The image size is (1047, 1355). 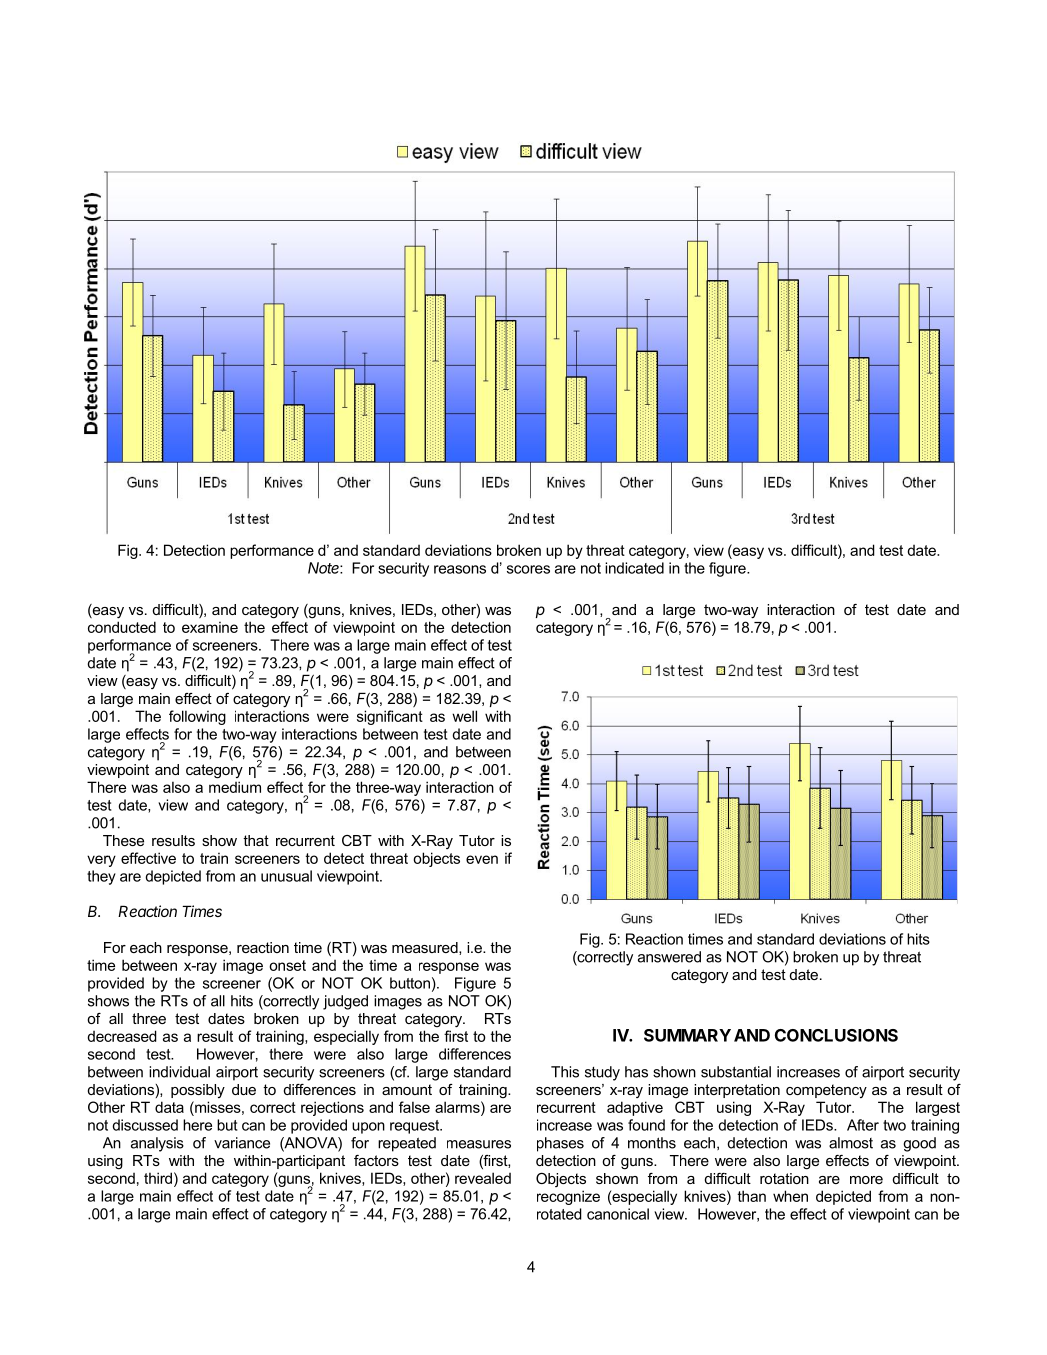 What do you see at coordinates (836, 1035) in the document?
I see `CONCLUSIONS` at bounding box center [836, 1035].
